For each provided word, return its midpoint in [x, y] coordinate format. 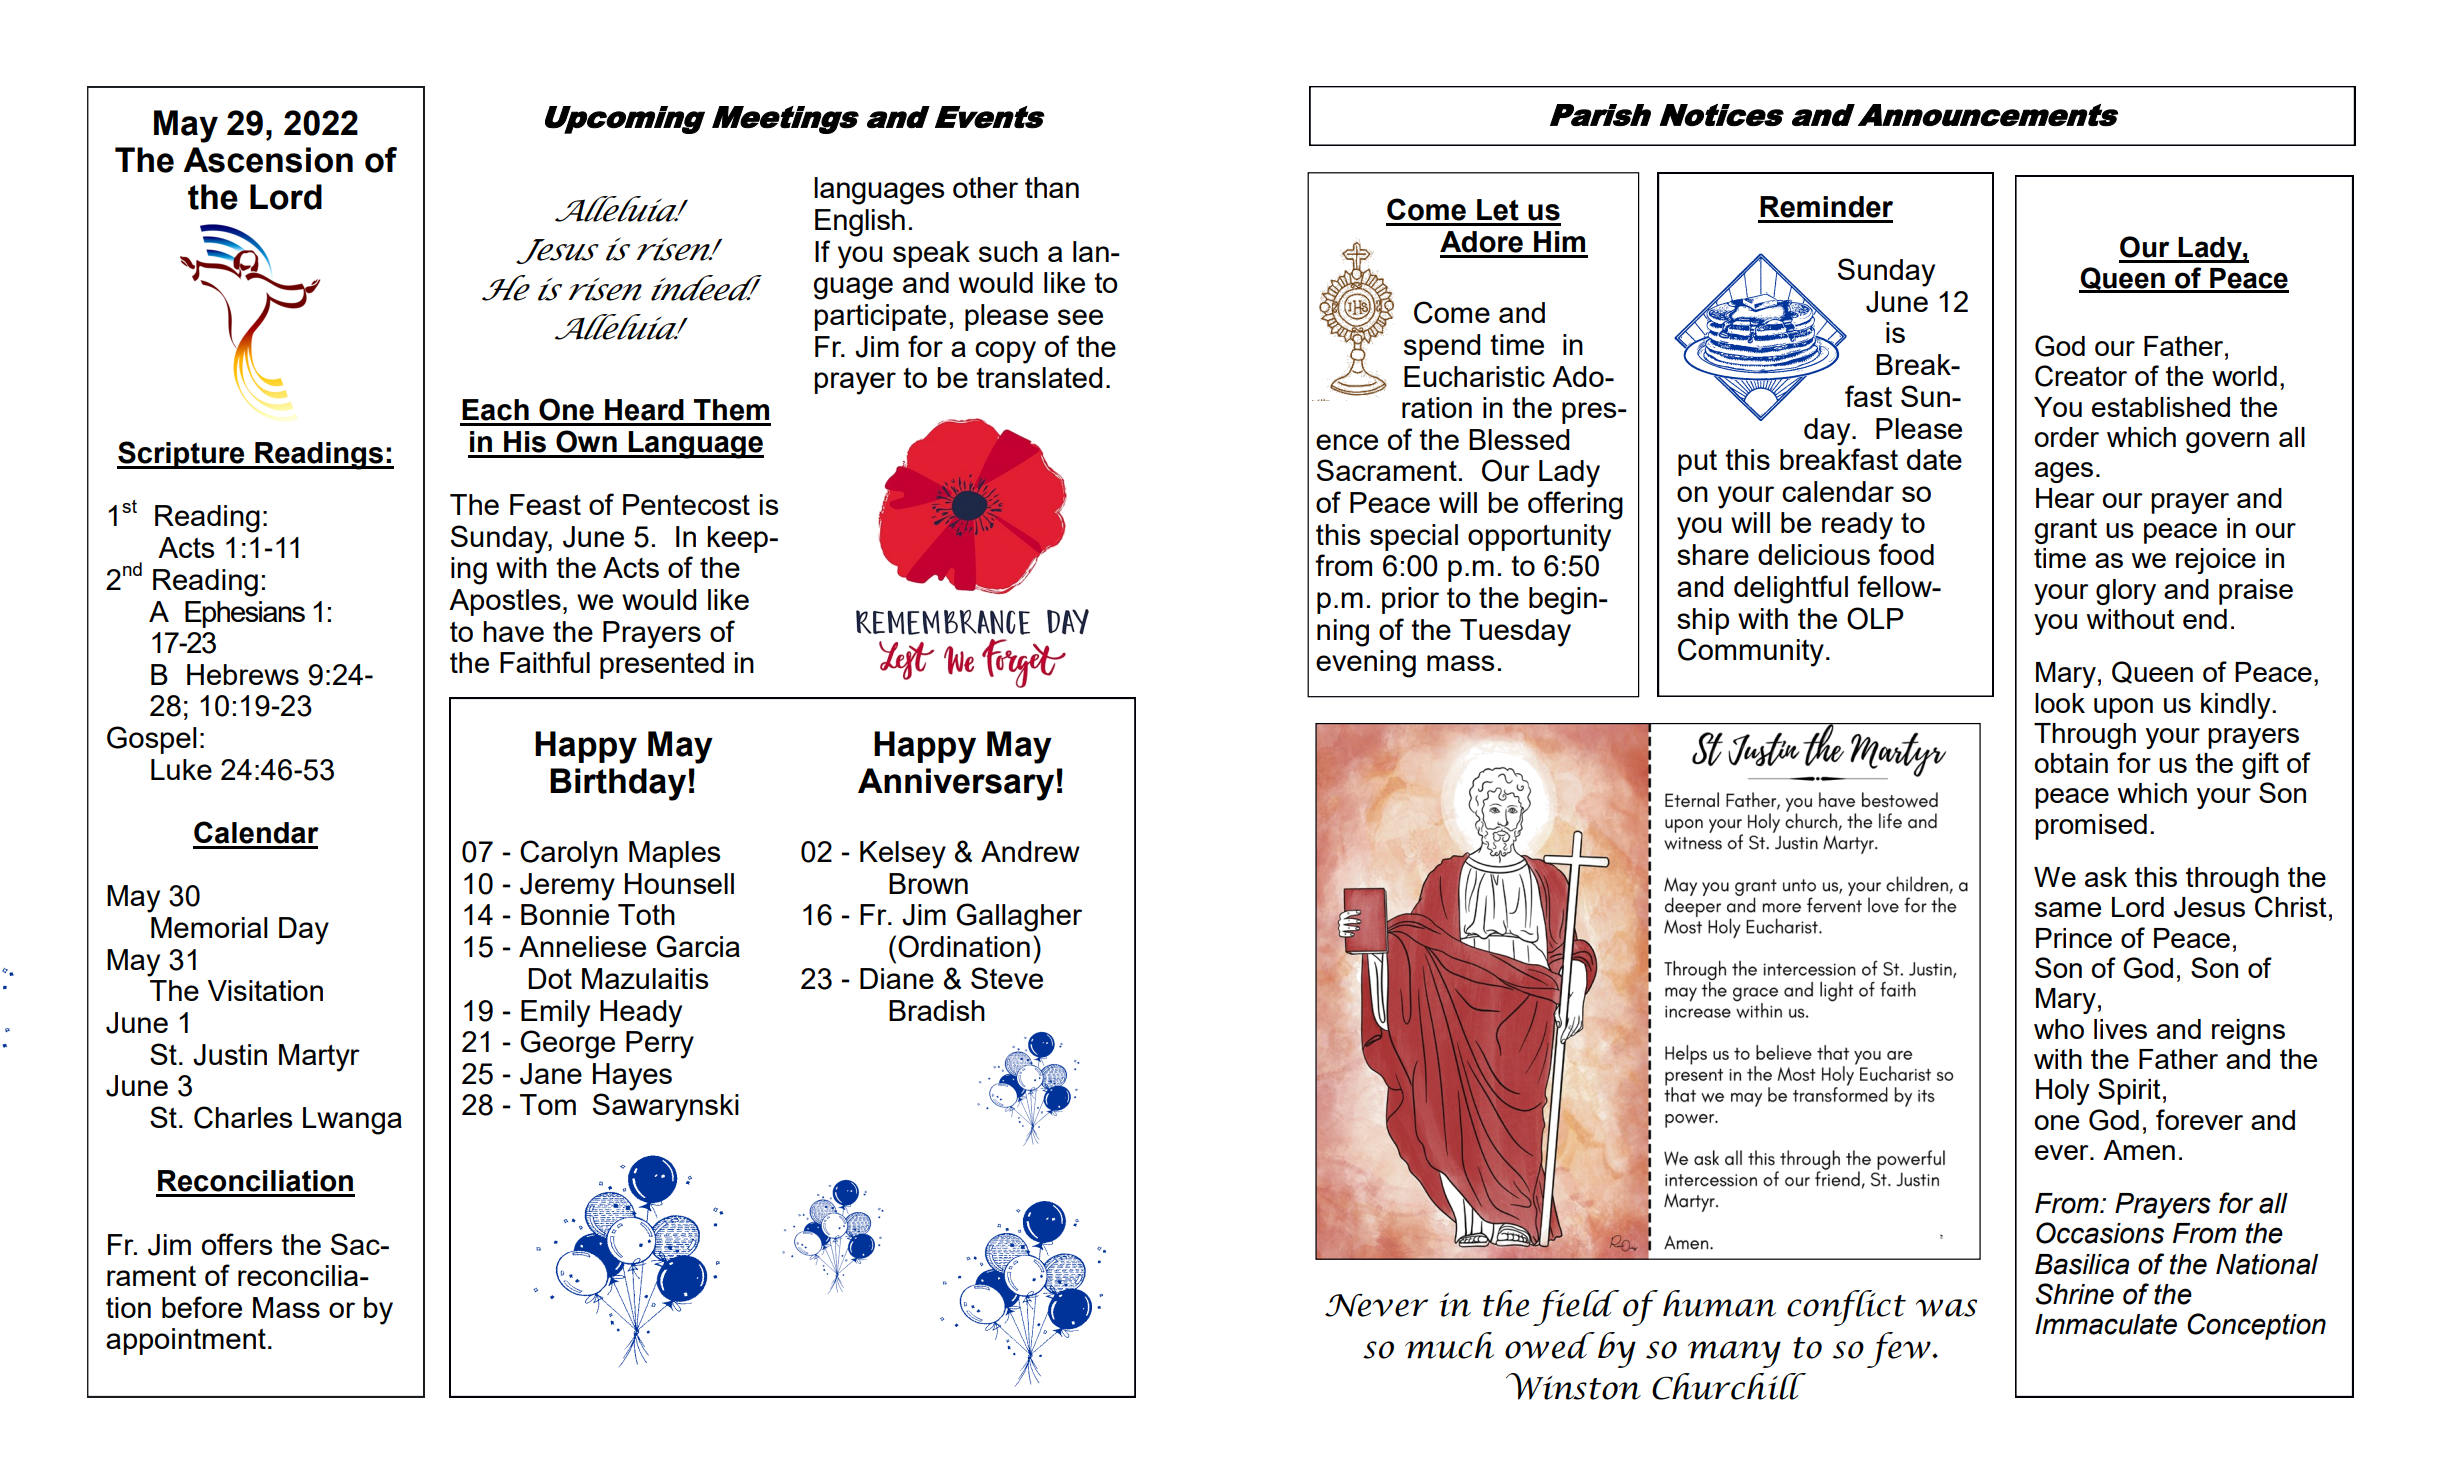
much [1449, 1345]
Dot [550, 978]
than [1052, 187]
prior [1410, 600]
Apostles [505, 602]
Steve [1007, 978]
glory [2126, 592]
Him [1559, 241]
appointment [186, 1341]
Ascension [268, 160]
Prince [2074, 938]
